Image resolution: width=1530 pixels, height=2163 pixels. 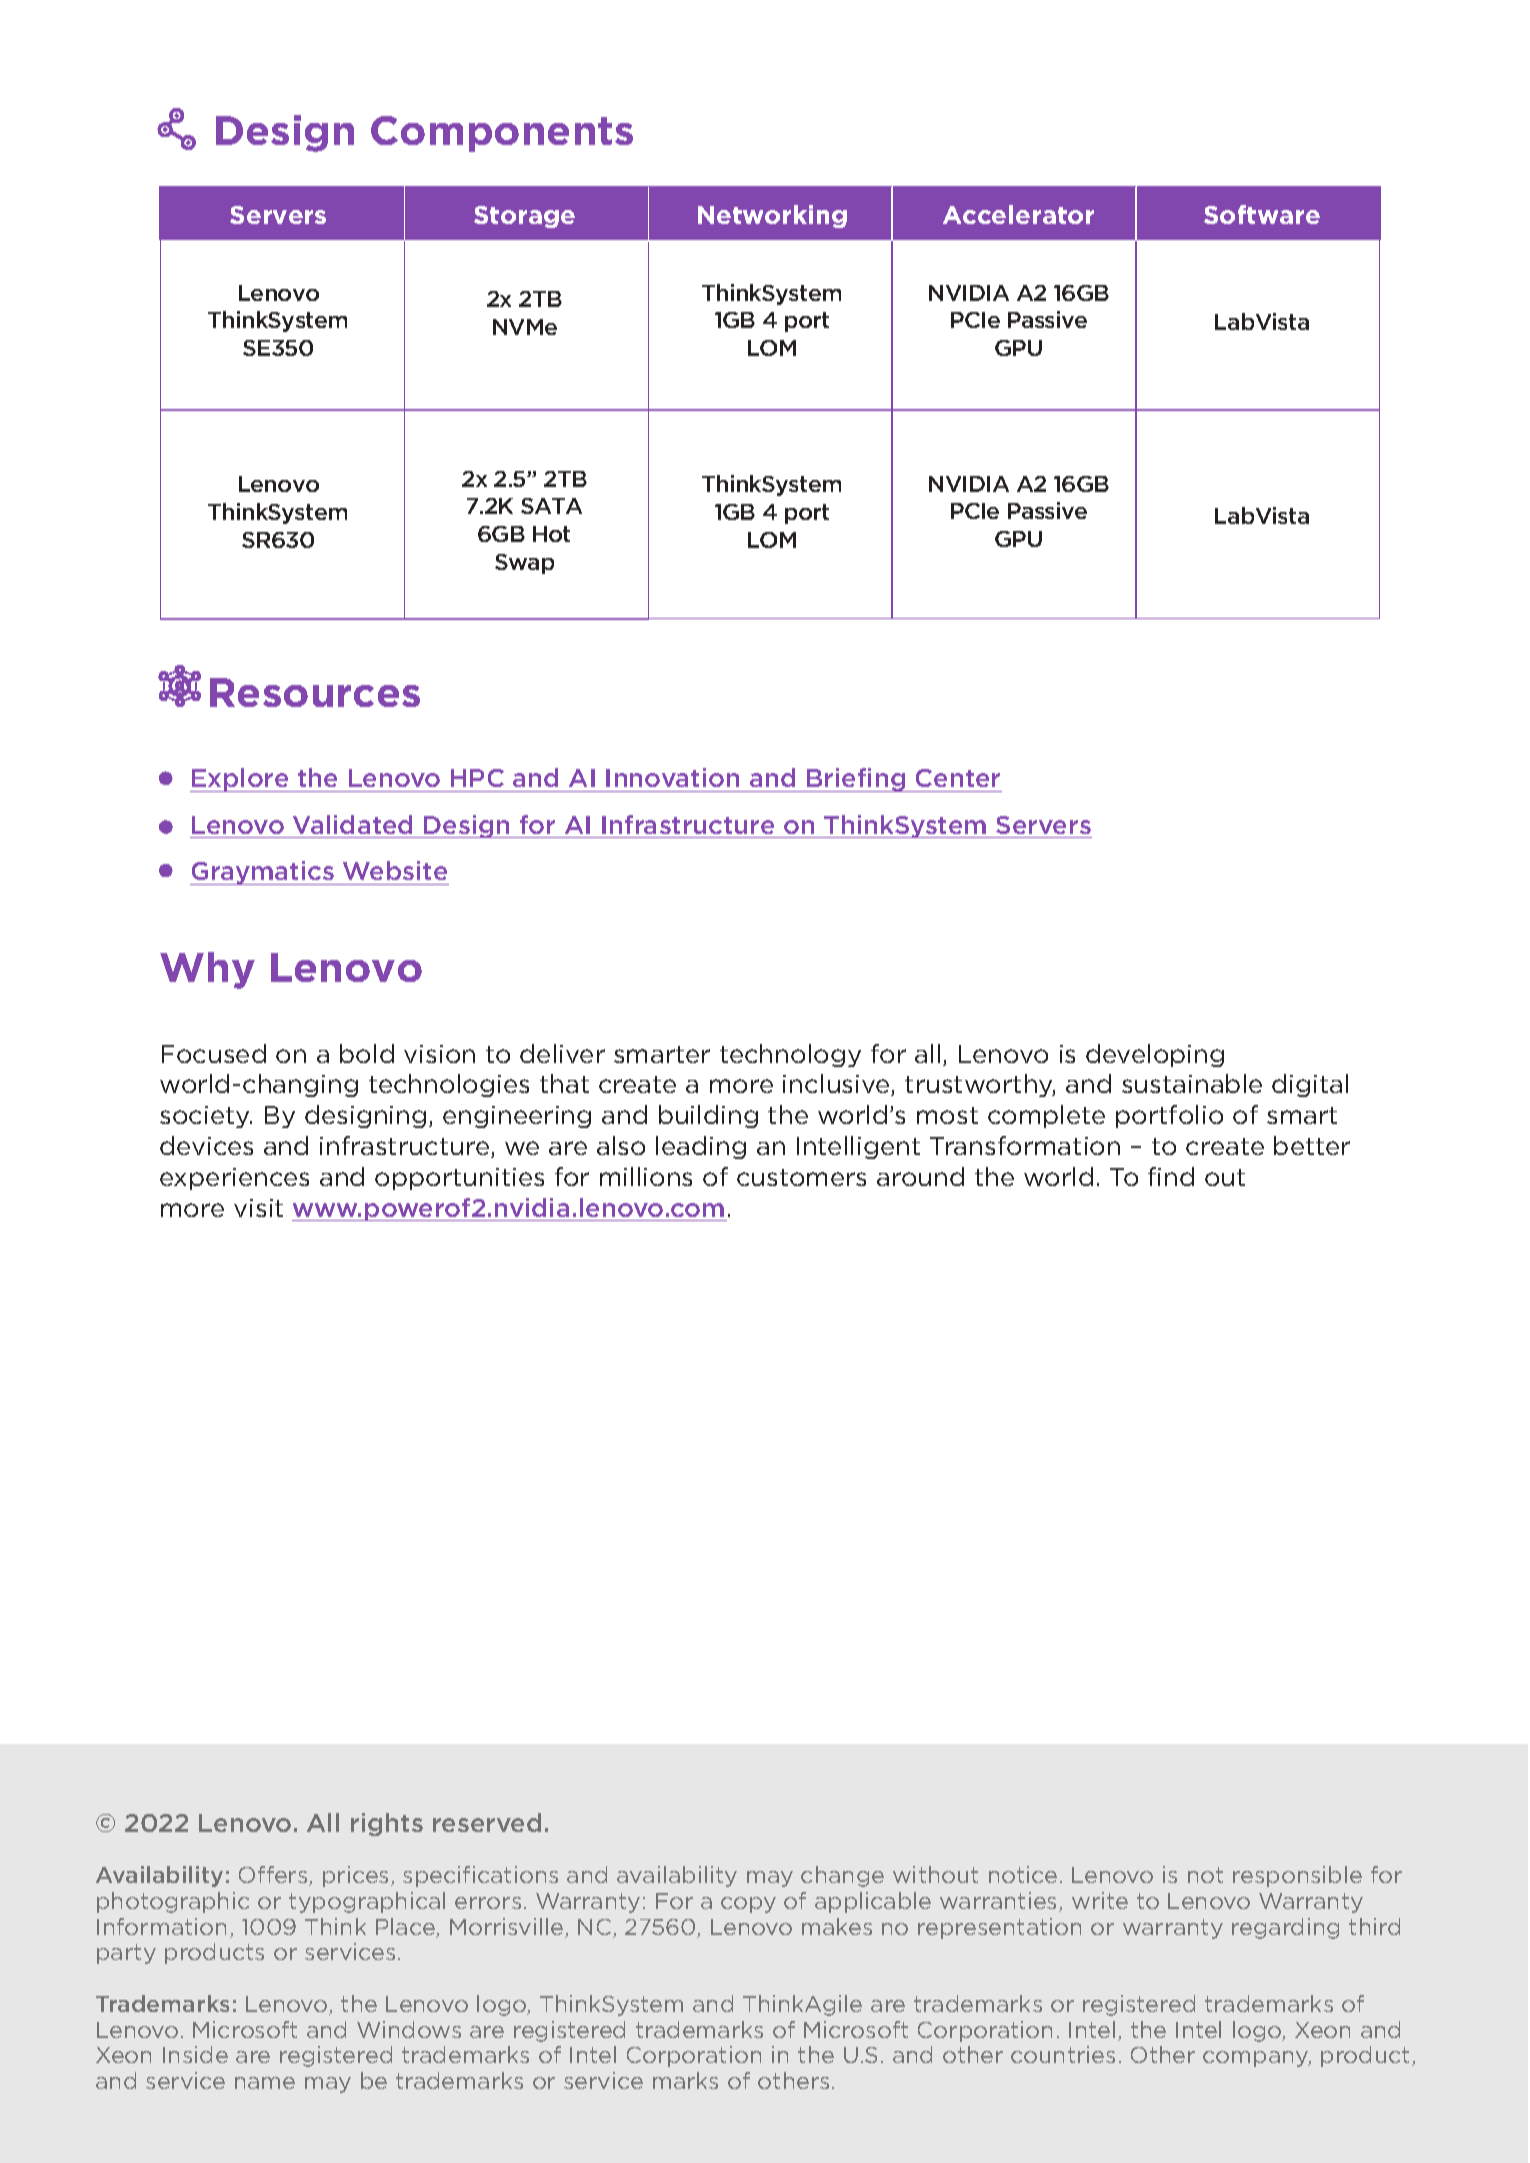 I want to click on Networking, so click(x=772, y=216).
